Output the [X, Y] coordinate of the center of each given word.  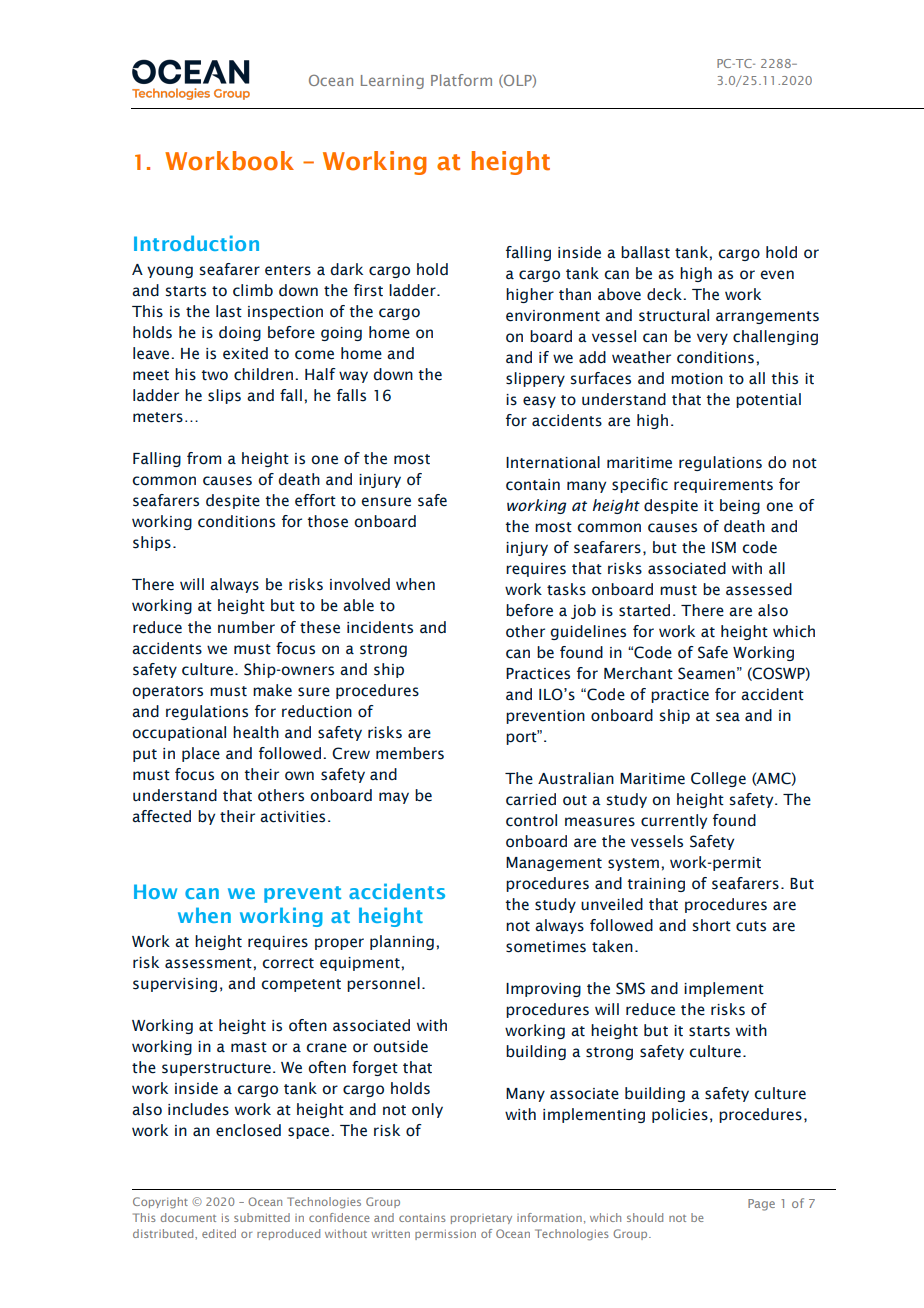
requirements [723, 486]
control [531, 820]
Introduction [196, 243]
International [553, 462]
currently [674, 821]
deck [665, 294]
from [204, 458]
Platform [461, 80]
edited [219, 1233]
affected [161, 816]
